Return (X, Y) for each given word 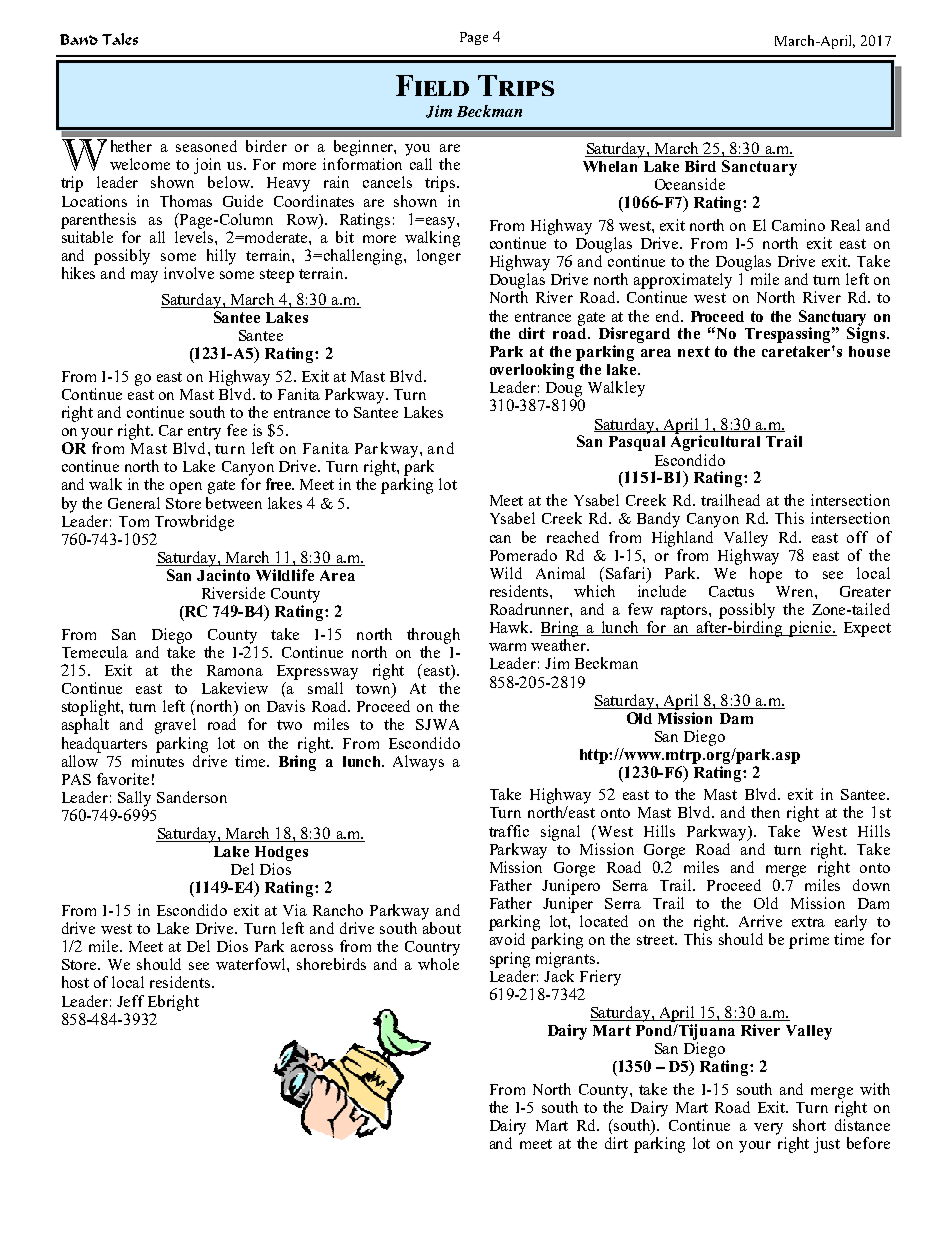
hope (766, 573)
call (421, 164)
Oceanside (690, 184)
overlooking (532, 371)
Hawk (511, 627)
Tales (120, 39)
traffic (509, 831)
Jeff (130, 1001)
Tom (134, 521)
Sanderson (192, 797)
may (144, 277)
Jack (559, 974)
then (765, 812)
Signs (867, 334)
